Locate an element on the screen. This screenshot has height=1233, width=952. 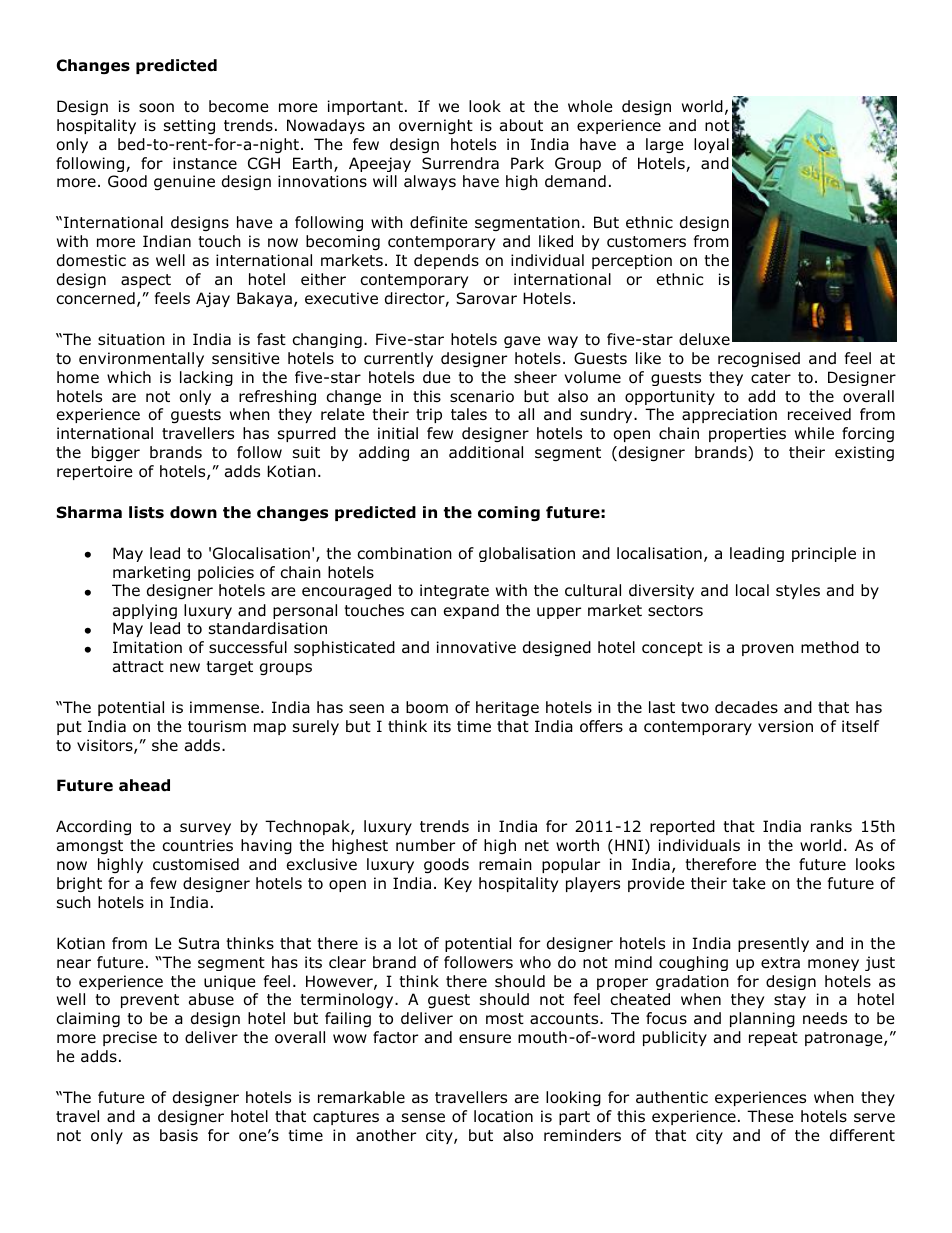
proven is located at coordinates (768, 650).
